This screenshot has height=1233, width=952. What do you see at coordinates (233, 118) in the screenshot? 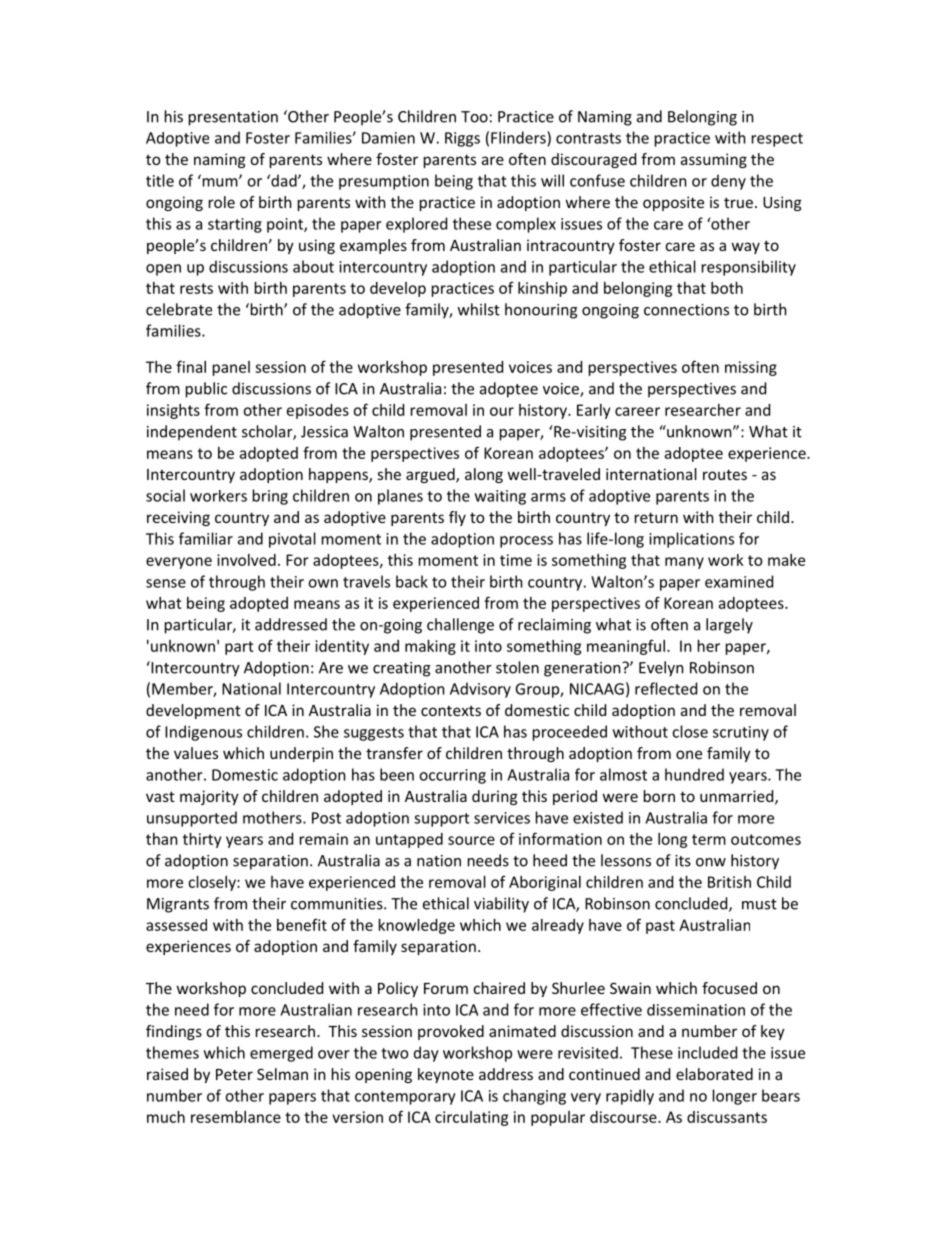
I see `presentation` at bounding box center [233, 118].
